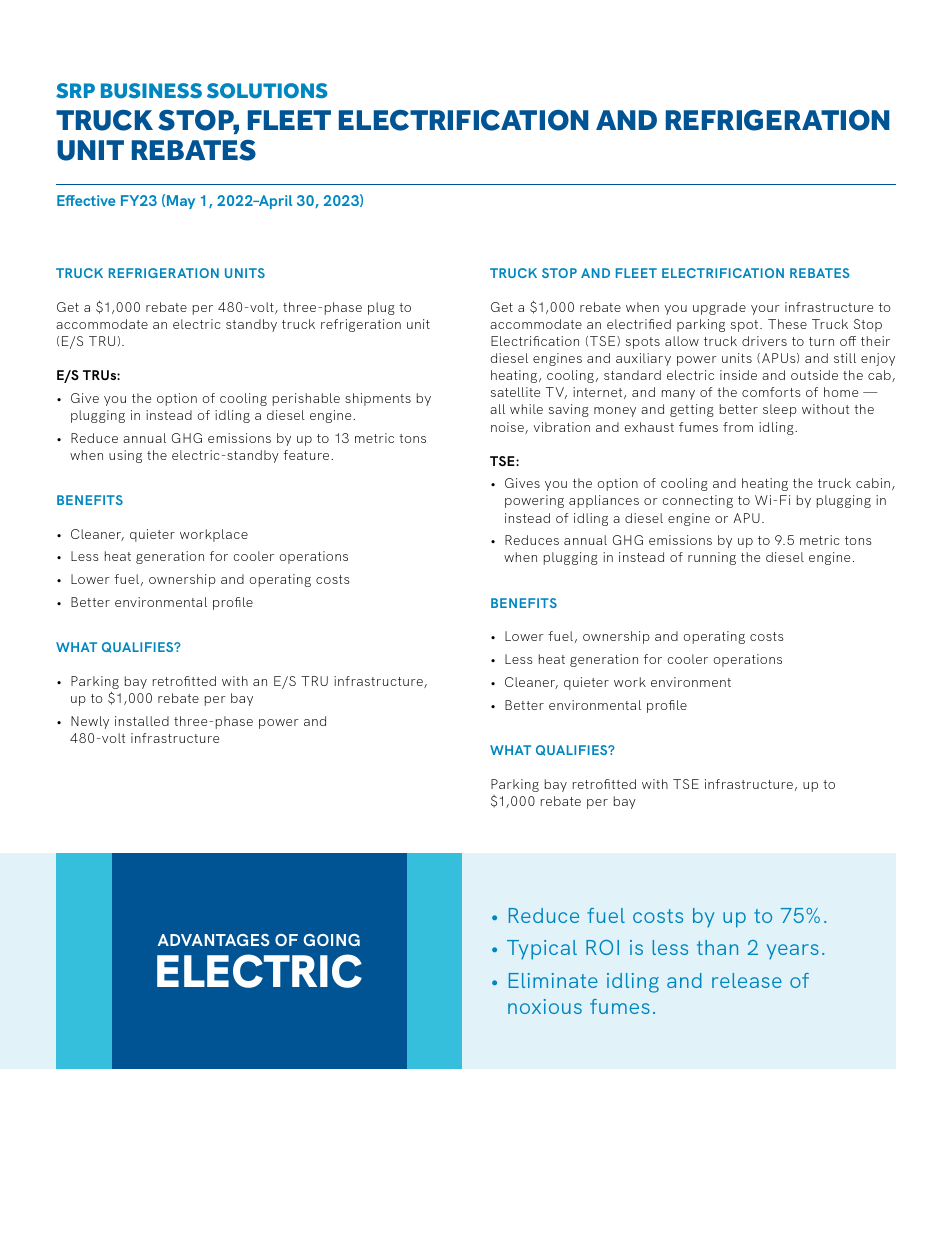  I want to click on BUSINESS, so click(151, 91).
